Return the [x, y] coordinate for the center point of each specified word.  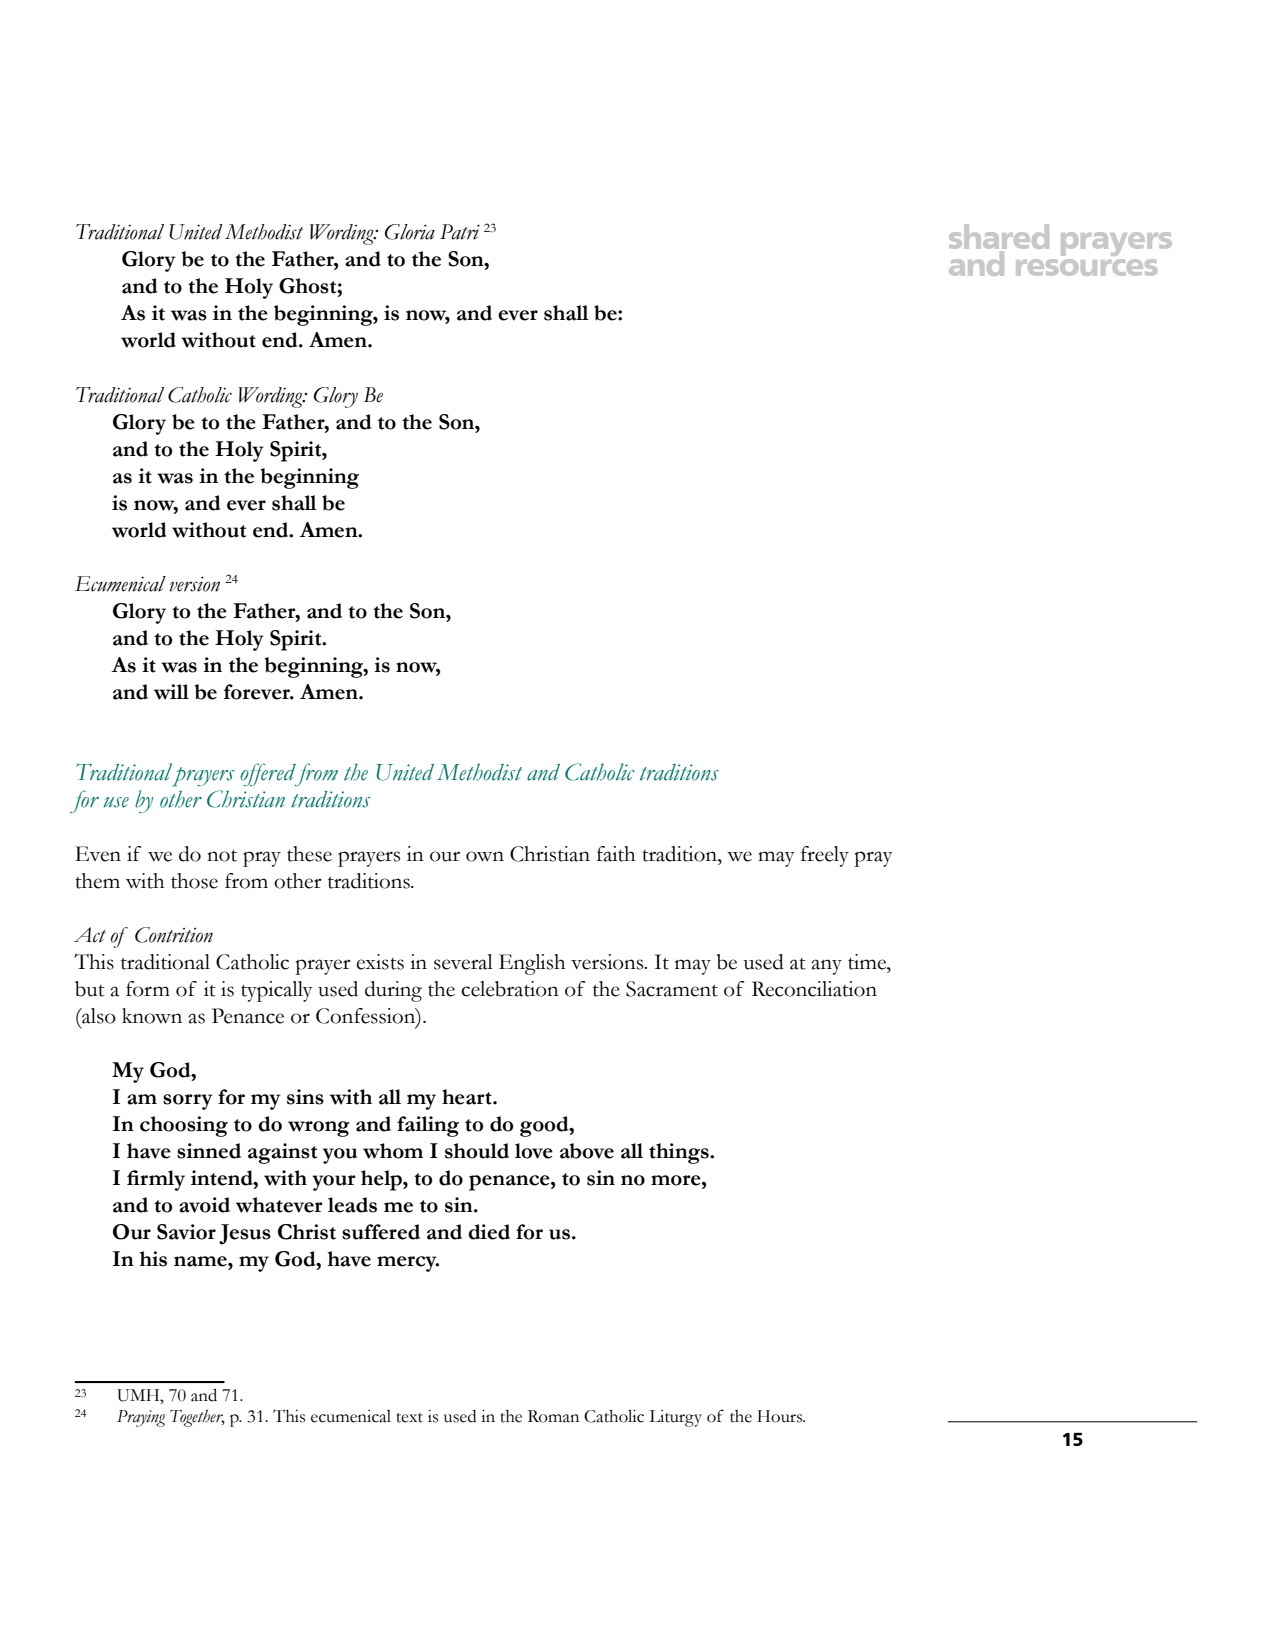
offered [269, 774]
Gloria [410, 232]
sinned [209, 1151]
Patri [460, 232]
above [587, 1151]
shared [999, 237]
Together [197, 1418]
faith [616, 854]
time [868, 962]
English [532, 964]
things [680, 1153]
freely [825, 856]
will [171, 692]
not [222, 856]
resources [1086, 267]
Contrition [174, 935]
